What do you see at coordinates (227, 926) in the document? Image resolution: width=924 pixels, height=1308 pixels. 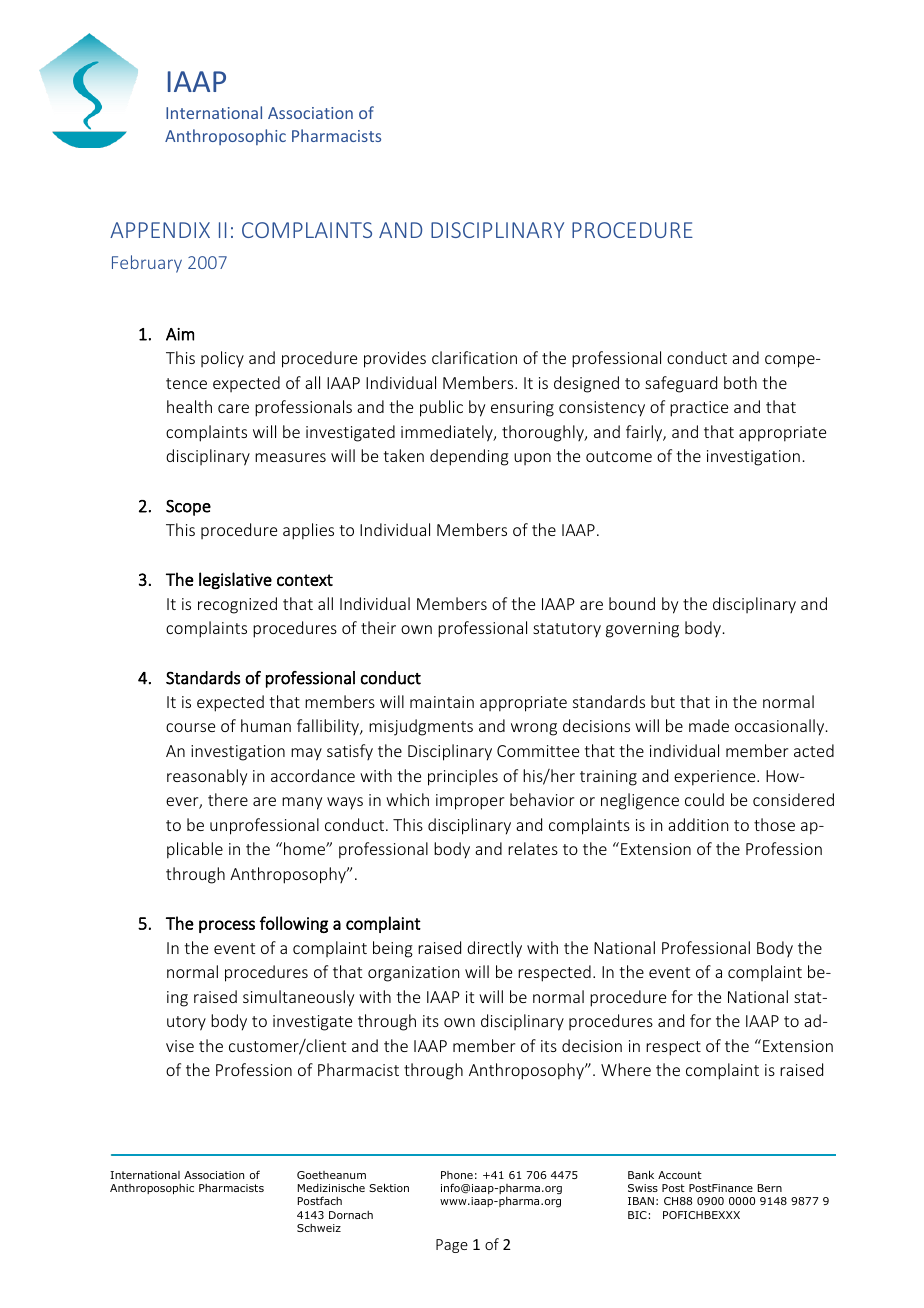 I see `process` at bounding box center [227, 926].
